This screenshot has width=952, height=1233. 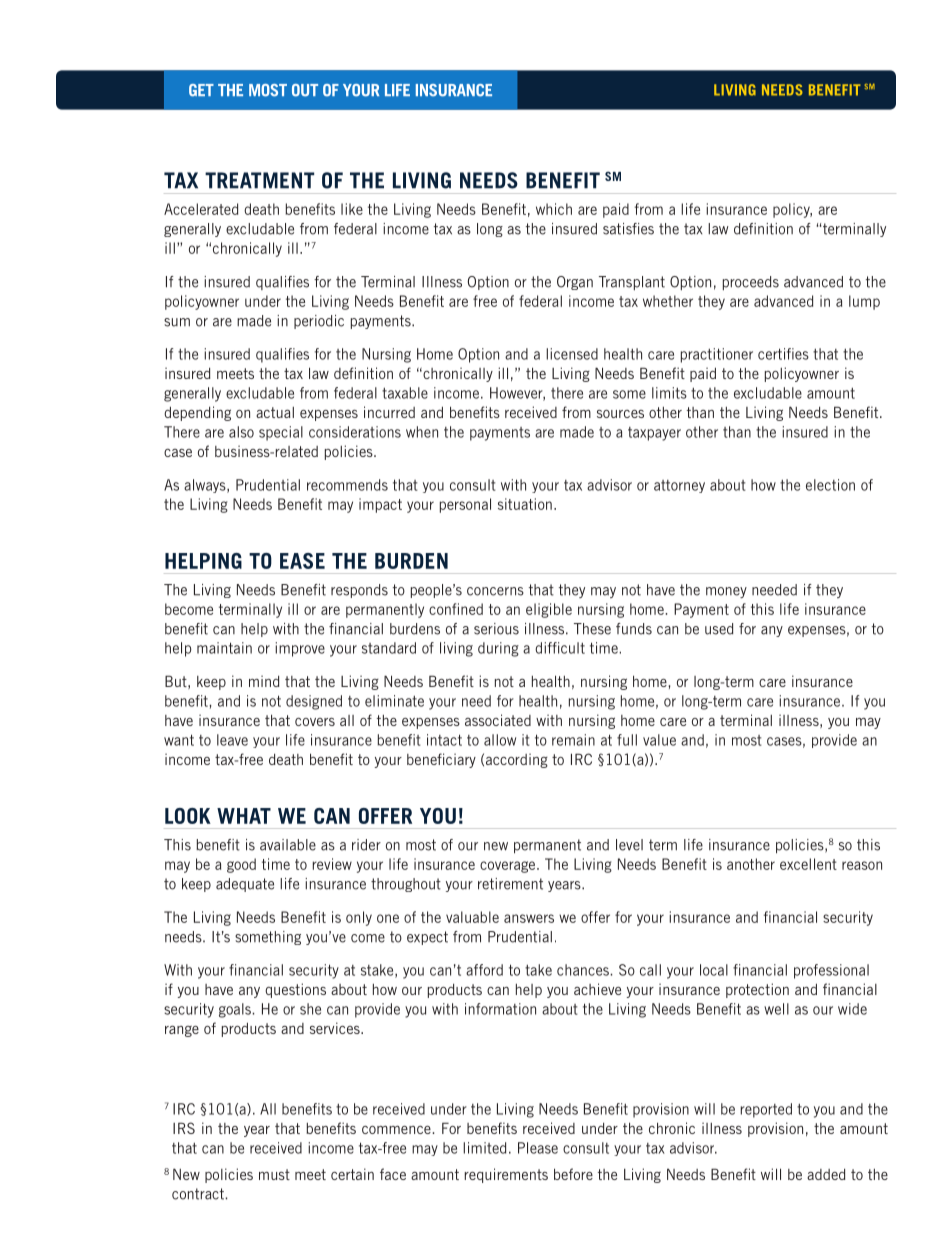 I want to click on during, so click(x=498, y=649).
